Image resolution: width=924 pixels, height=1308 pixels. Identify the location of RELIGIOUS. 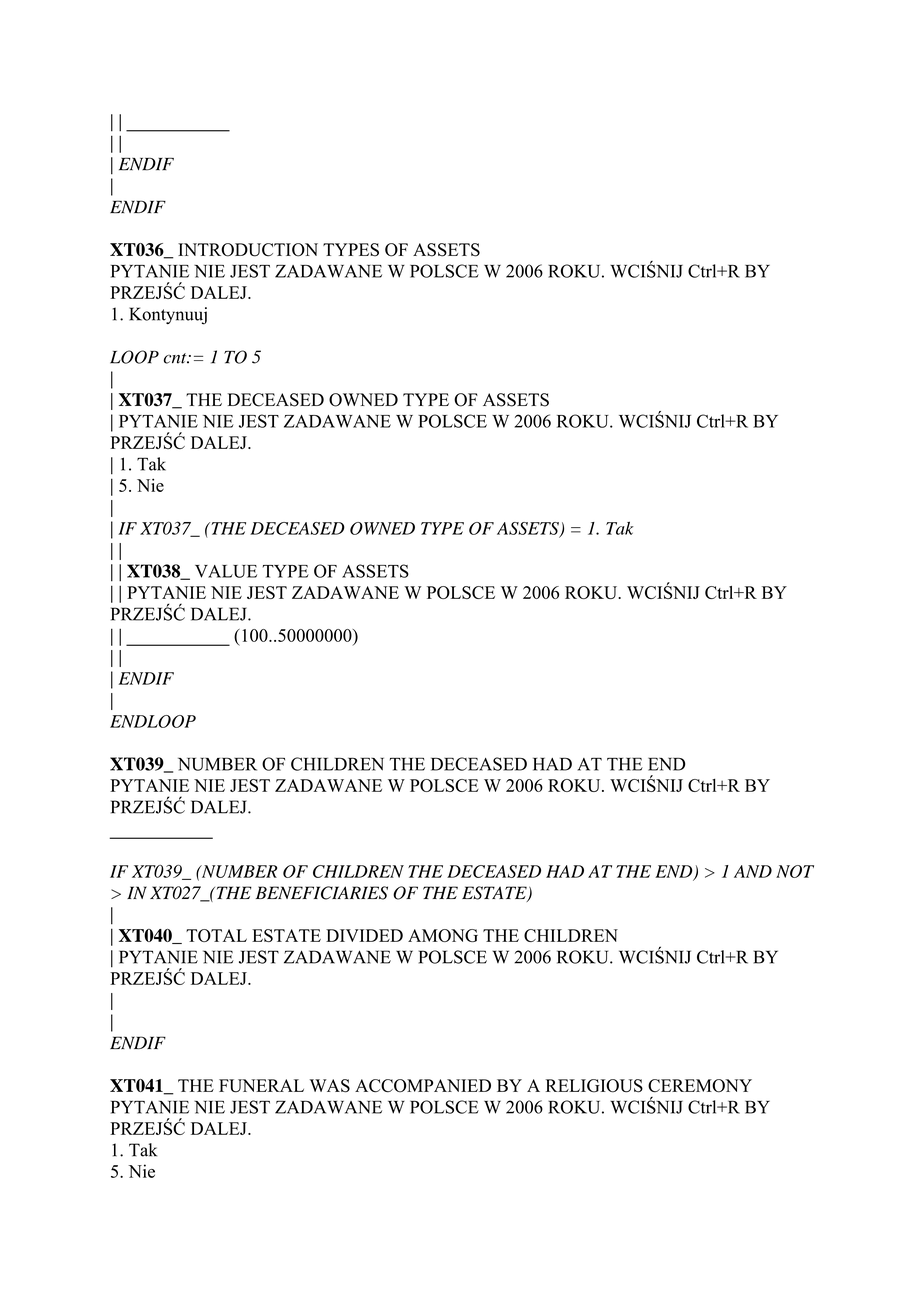
(594, 1086).
